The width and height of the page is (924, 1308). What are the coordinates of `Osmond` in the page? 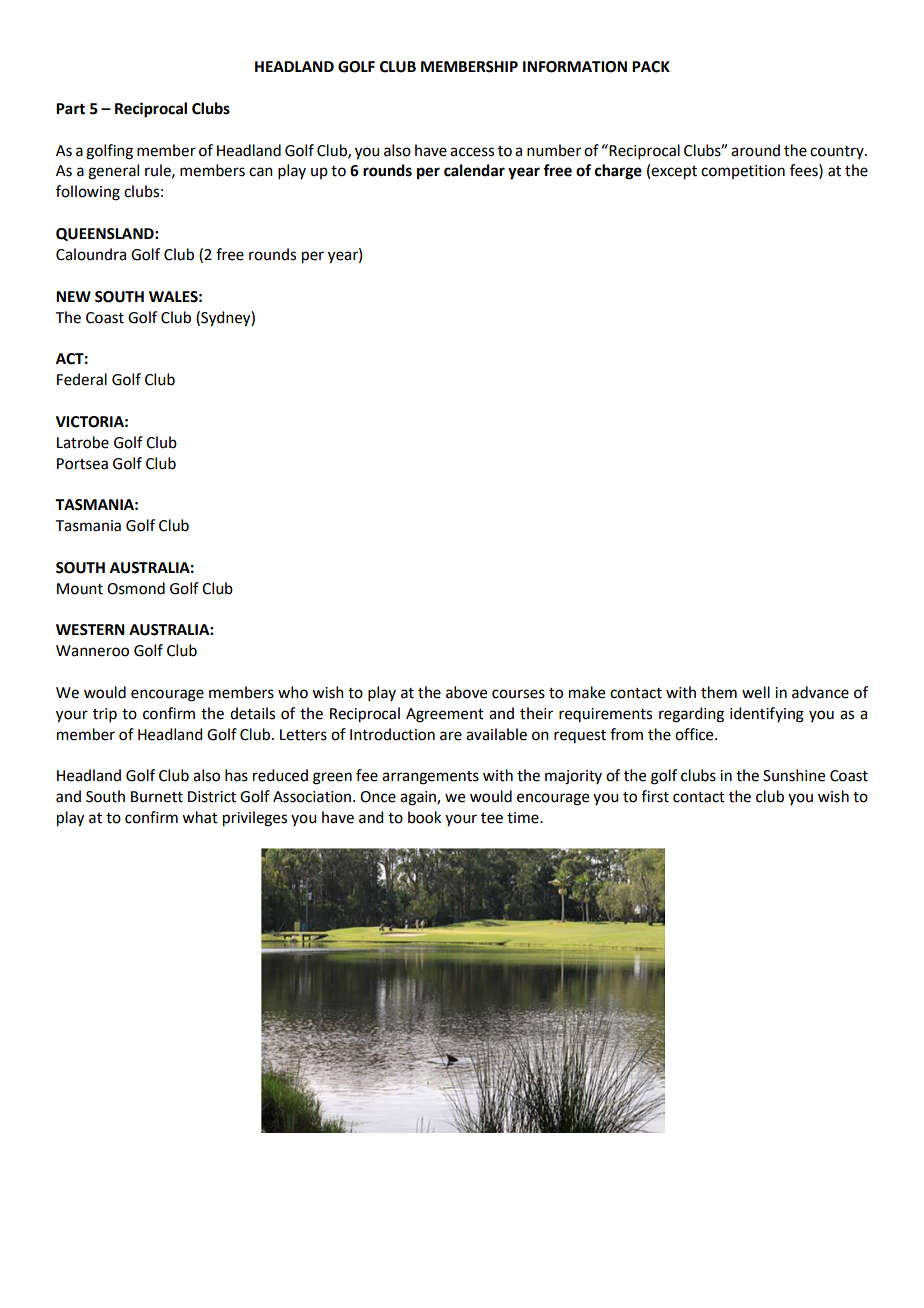 It's located at (136, 588).
